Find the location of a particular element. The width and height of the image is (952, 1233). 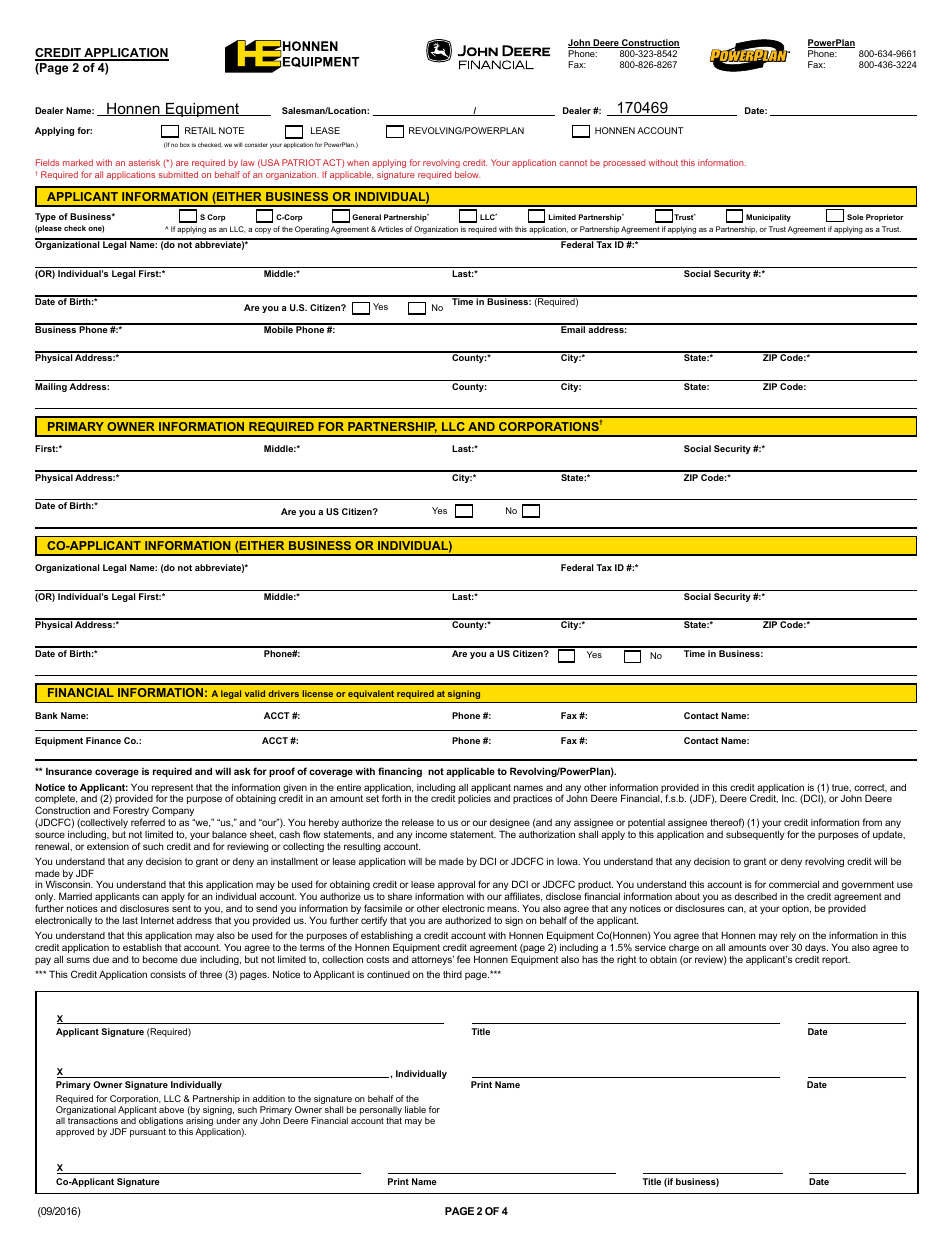

above is located at coordinates (171, 1109).
